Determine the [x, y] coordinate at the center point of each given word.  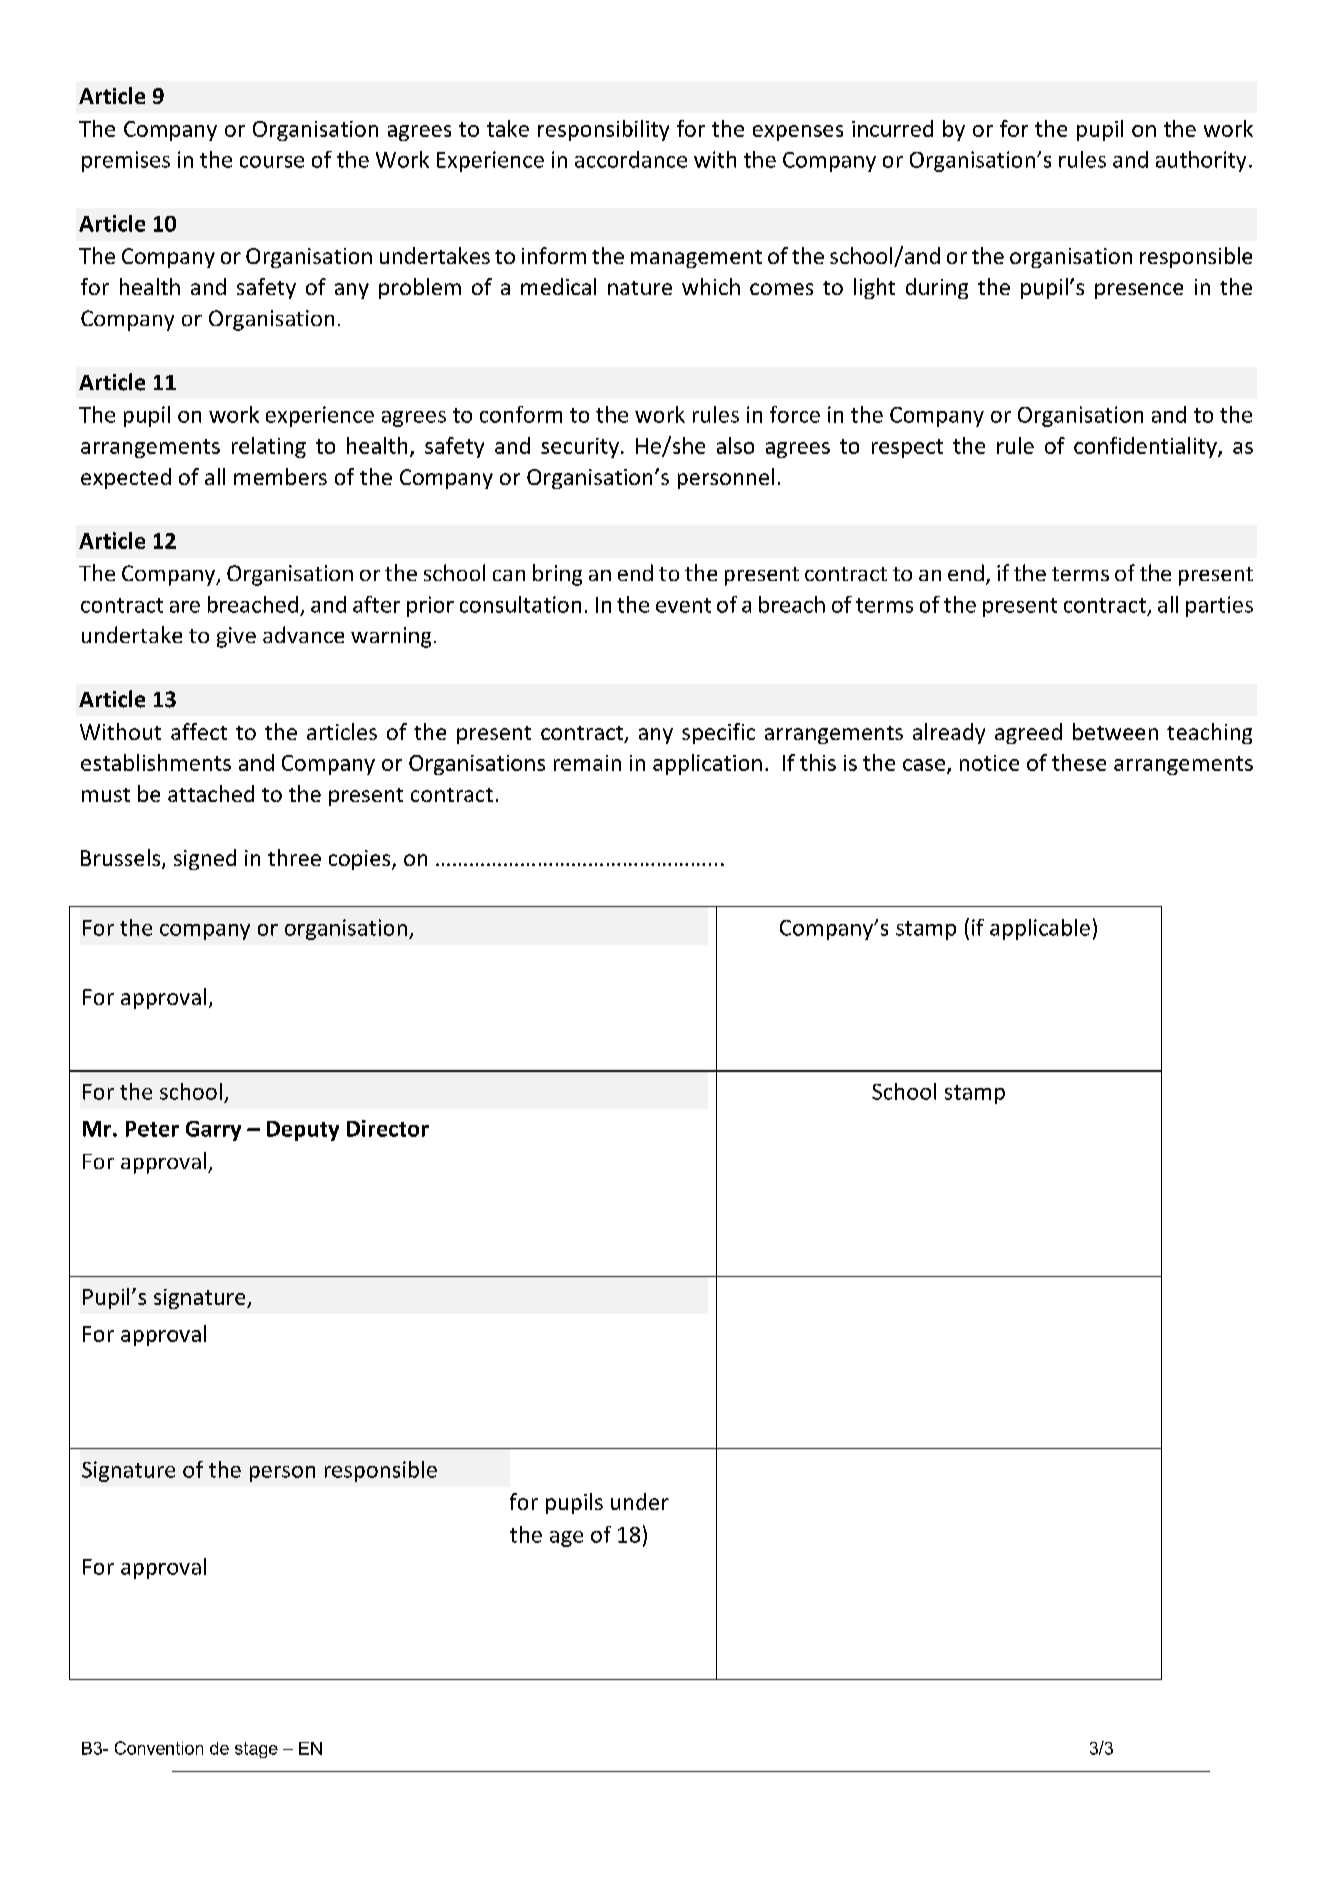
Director [388, 1128]
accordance [631, 159]
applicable [1040, 929]
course [272, 162]
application [707, 764]
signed [205, 859]
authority [1201, 161]
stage [256, 1750]
